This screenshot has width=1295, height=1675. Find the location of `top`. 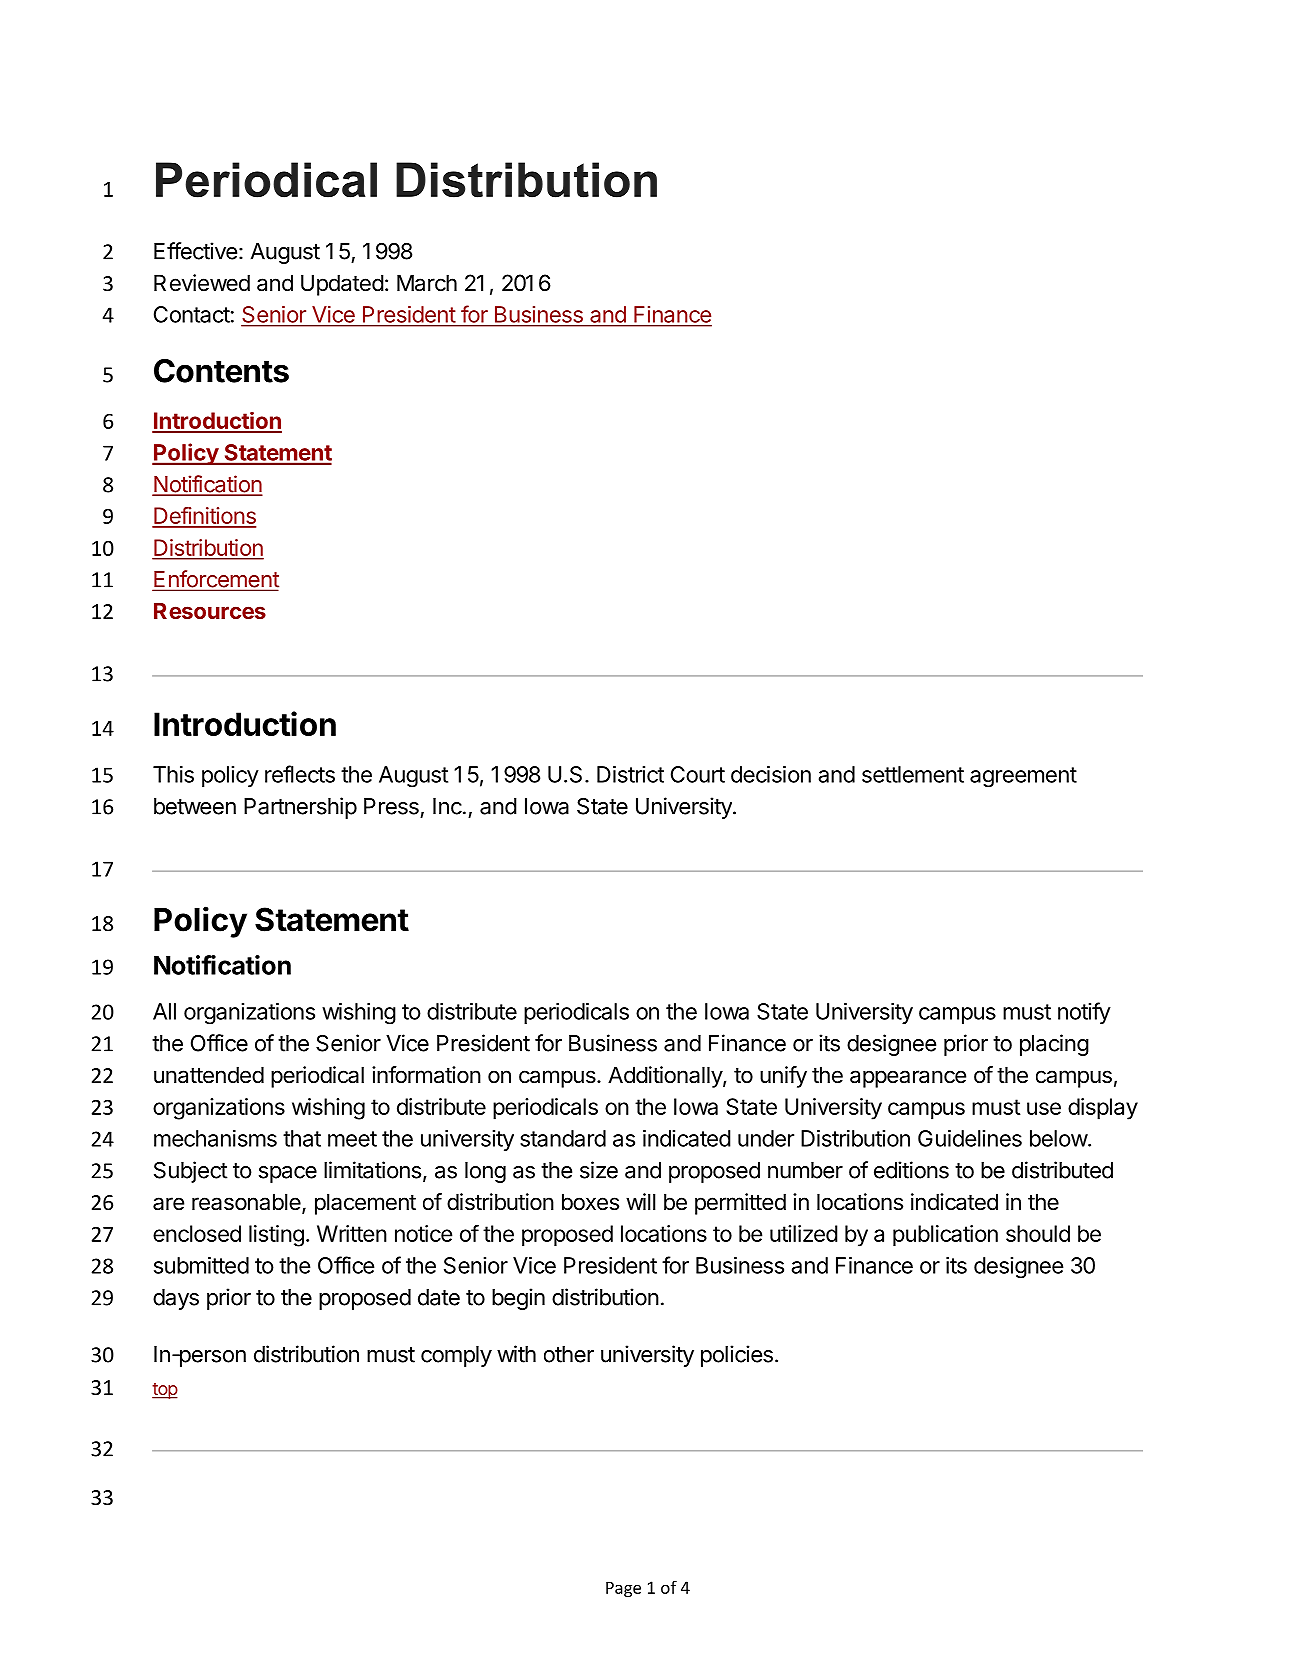

top is located at coordinates (165, 1391).
